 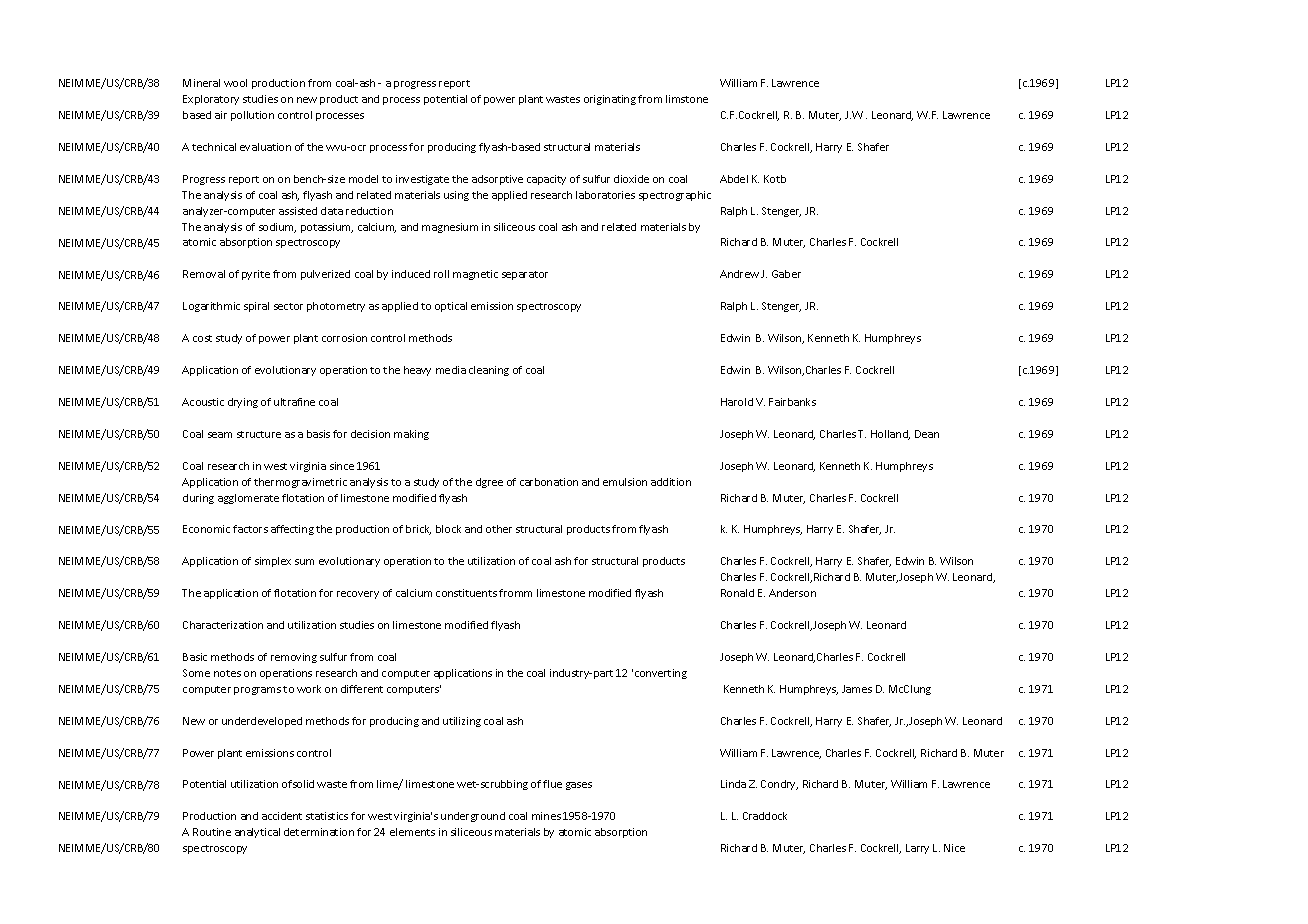 What do you see at coordinates (739, 274) in the screenshot?
I see `Andrew` at bounding box center [739, 274].
